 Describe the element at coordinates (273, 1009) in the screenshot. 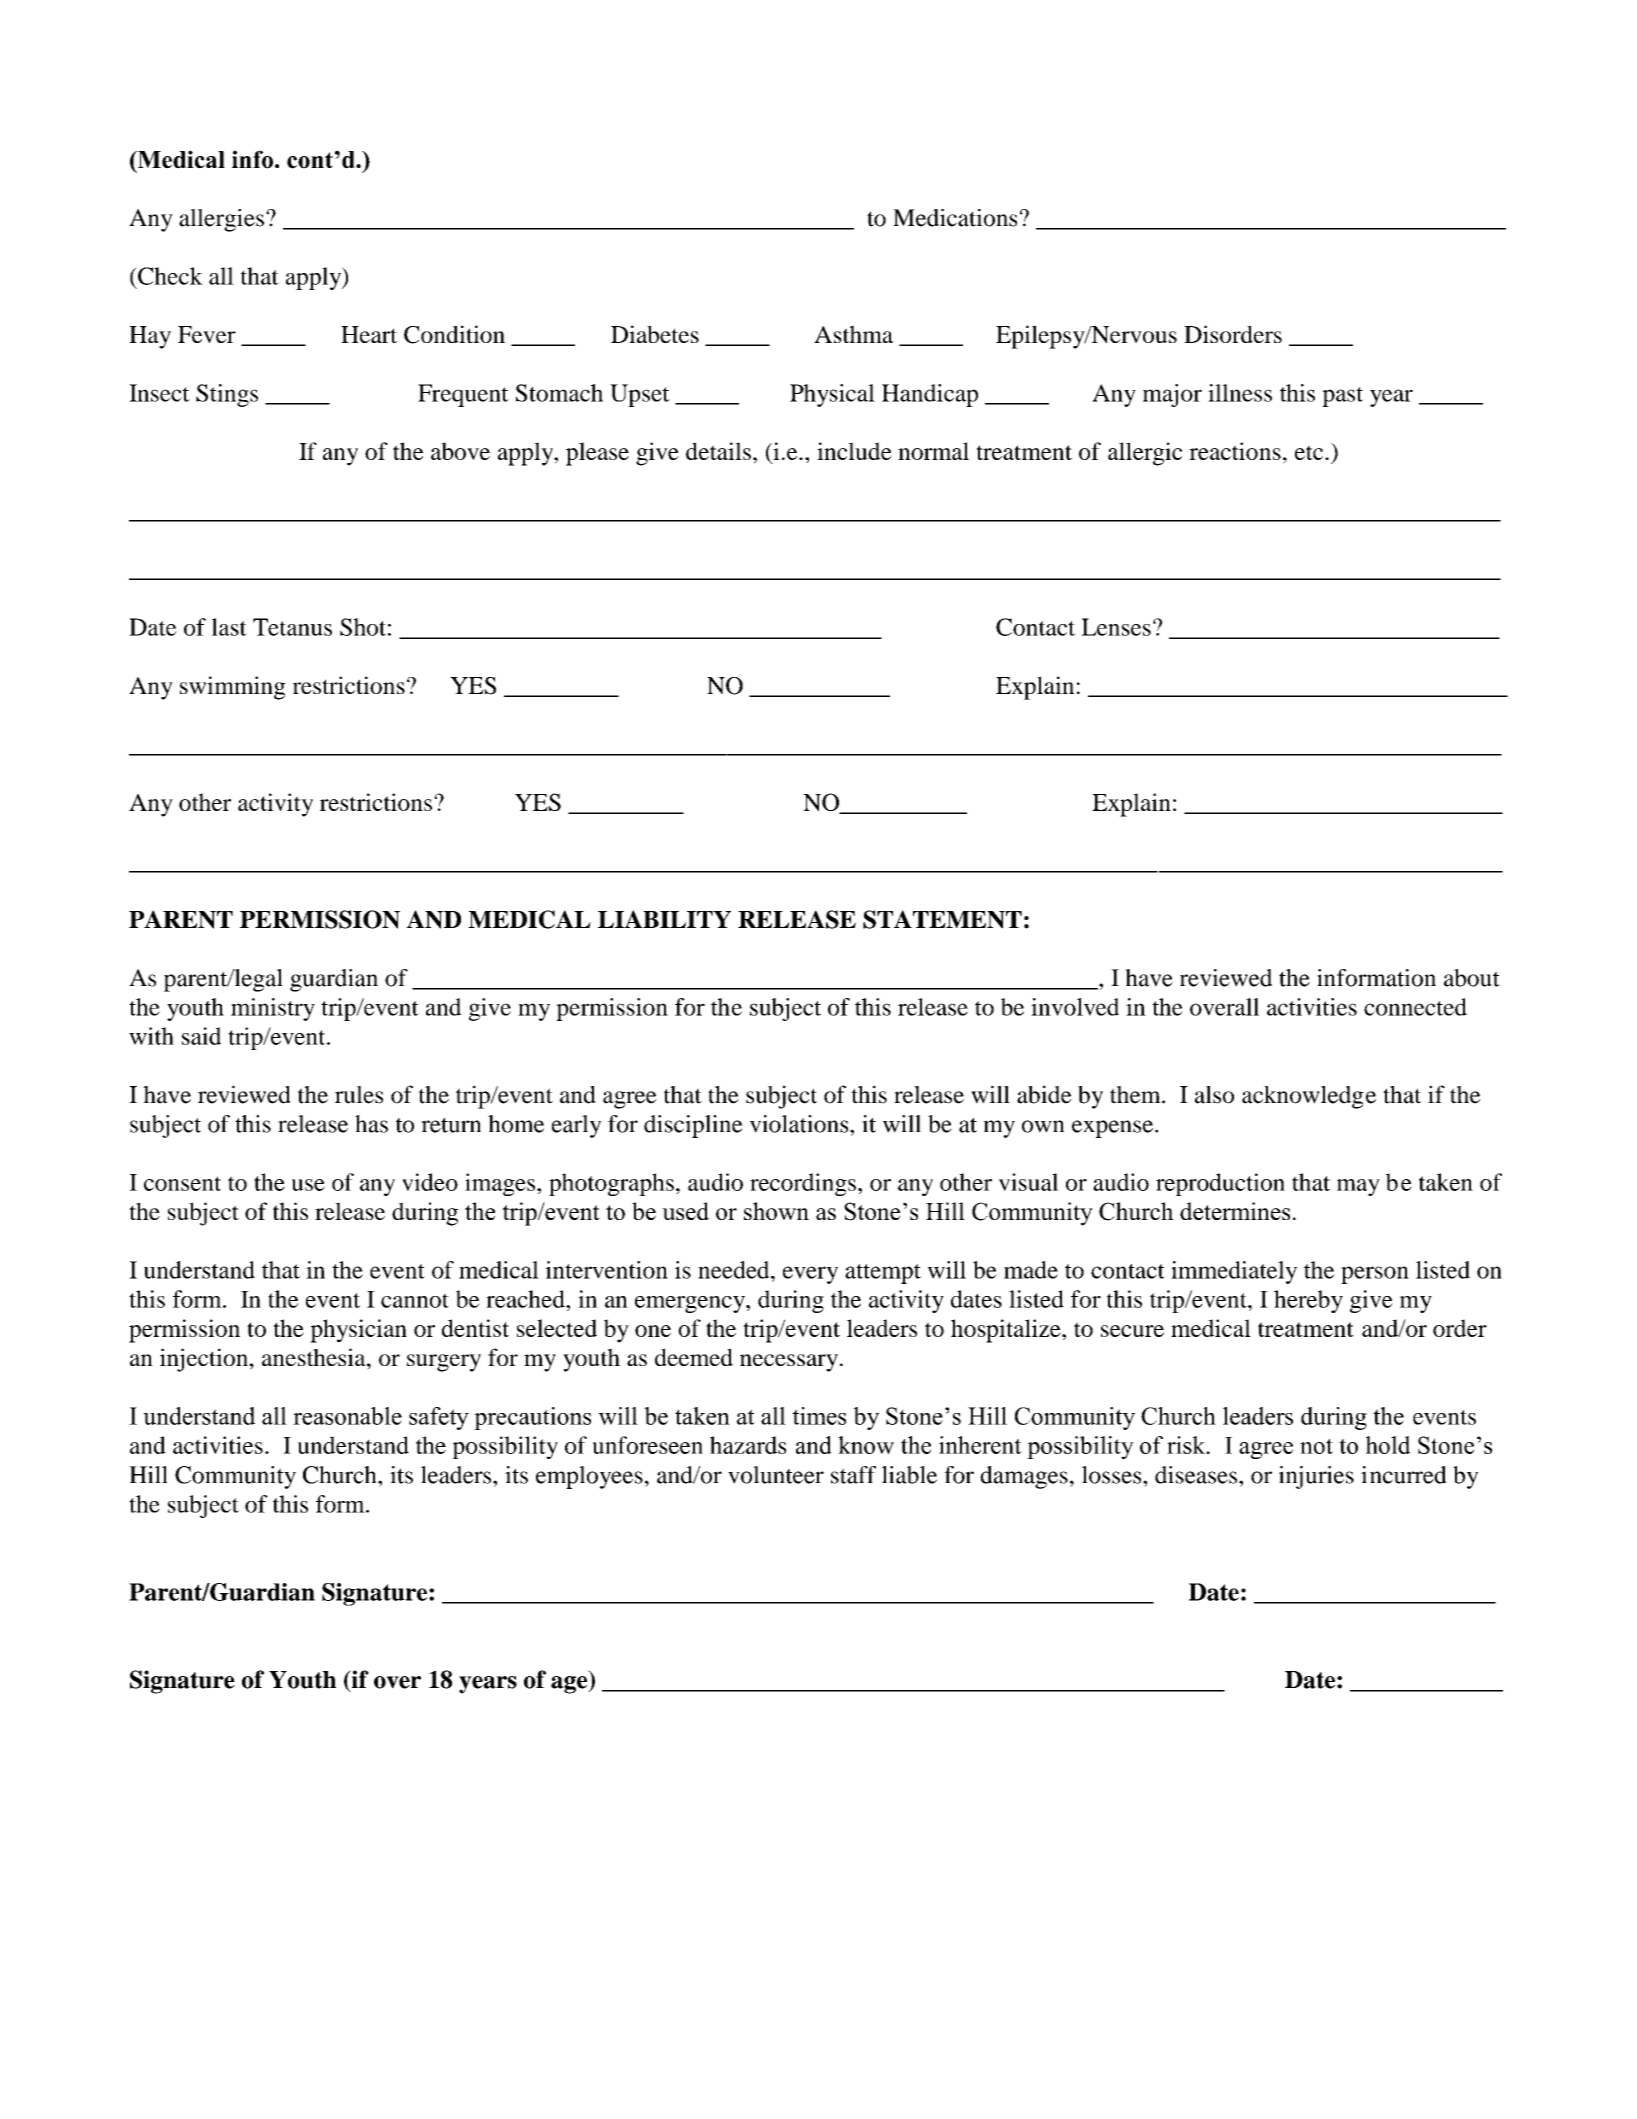

I see `ministry` at that location.
